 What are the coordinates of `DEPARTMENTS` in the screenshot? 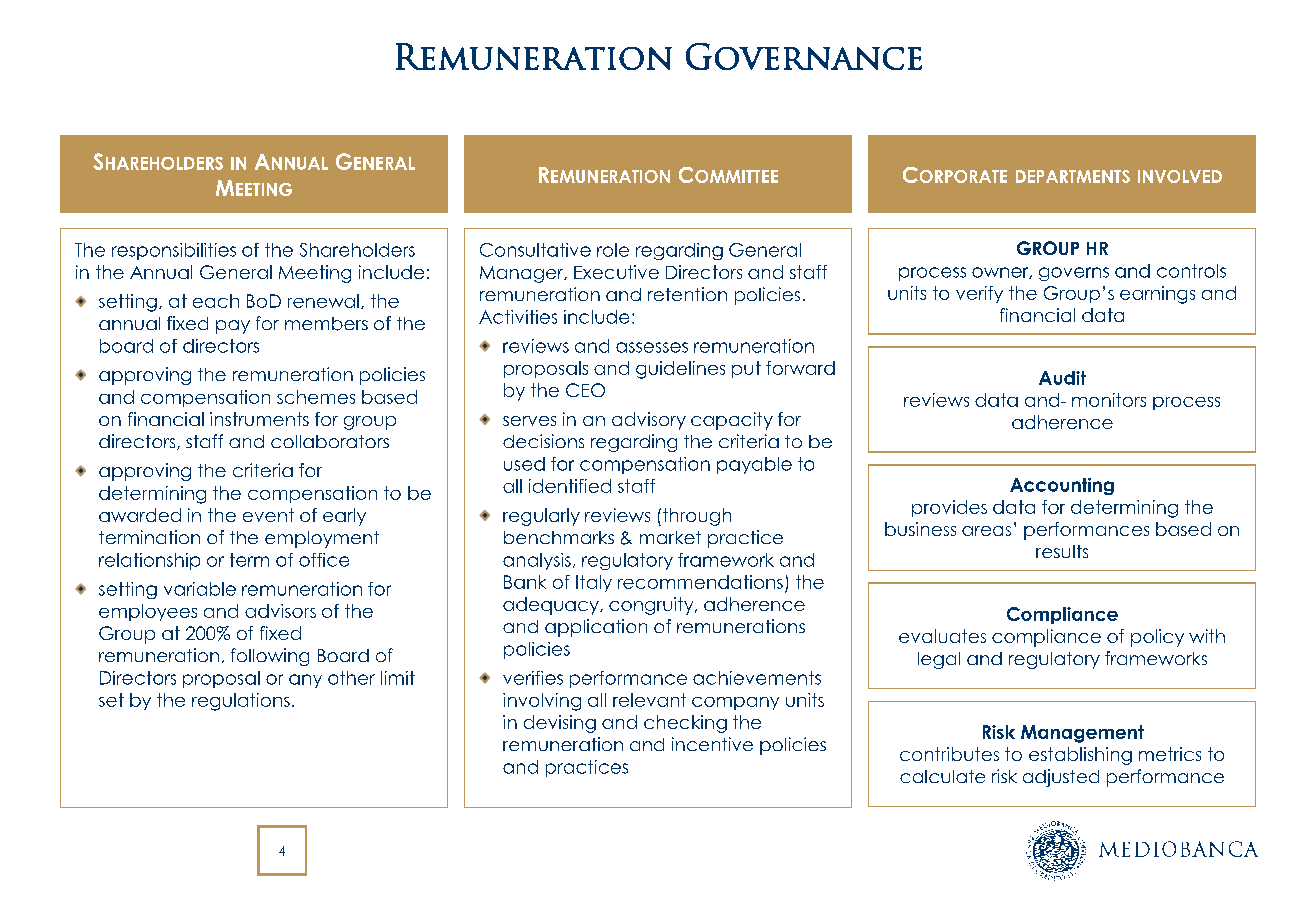 It's located at (1073, 176).
